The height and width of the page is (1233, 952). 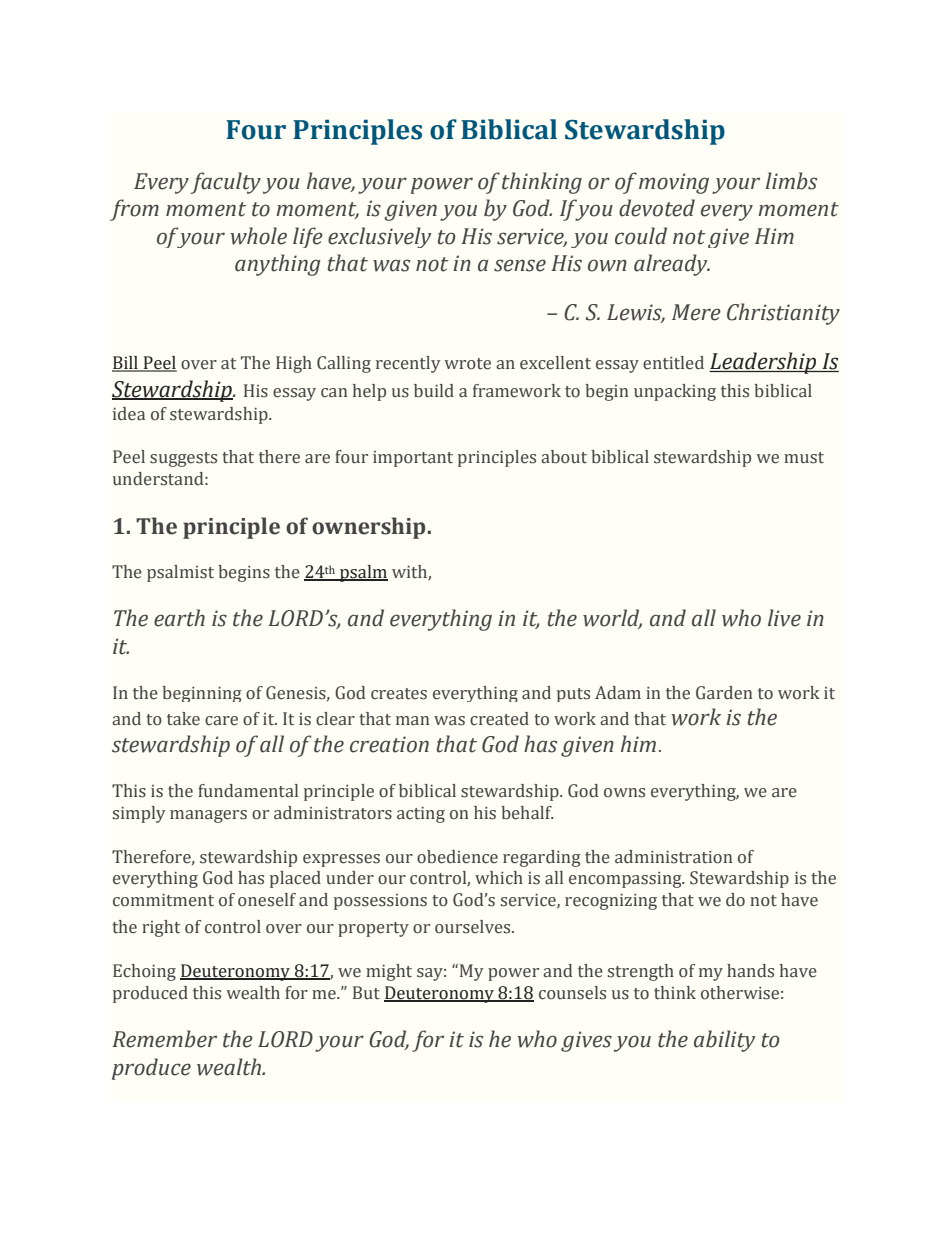 What do you see at coordinates (804, 458) in the page?
I see `must` at bounding box center [804, 458].
